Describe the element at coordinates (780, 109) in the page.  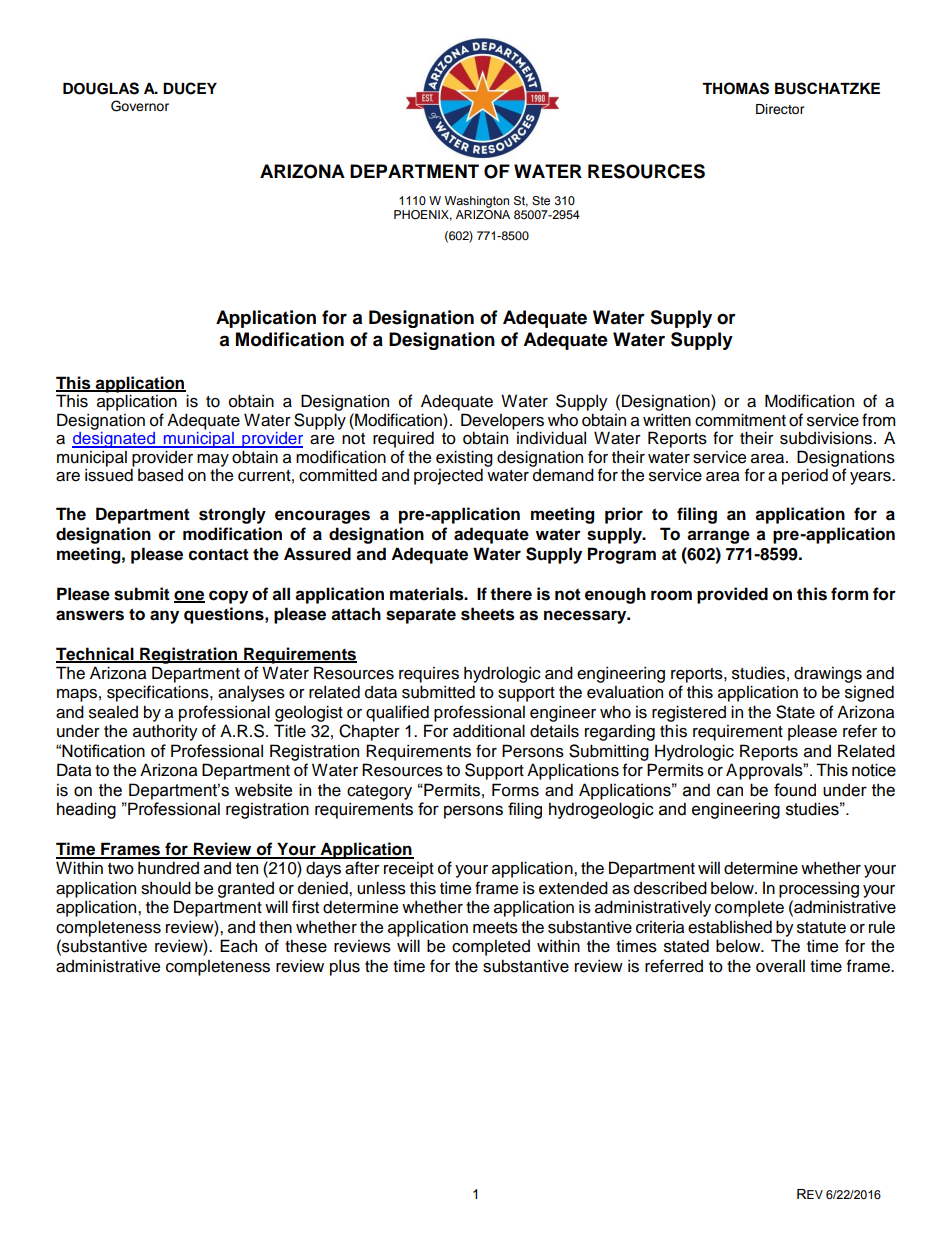
I see `Director` at that location.
